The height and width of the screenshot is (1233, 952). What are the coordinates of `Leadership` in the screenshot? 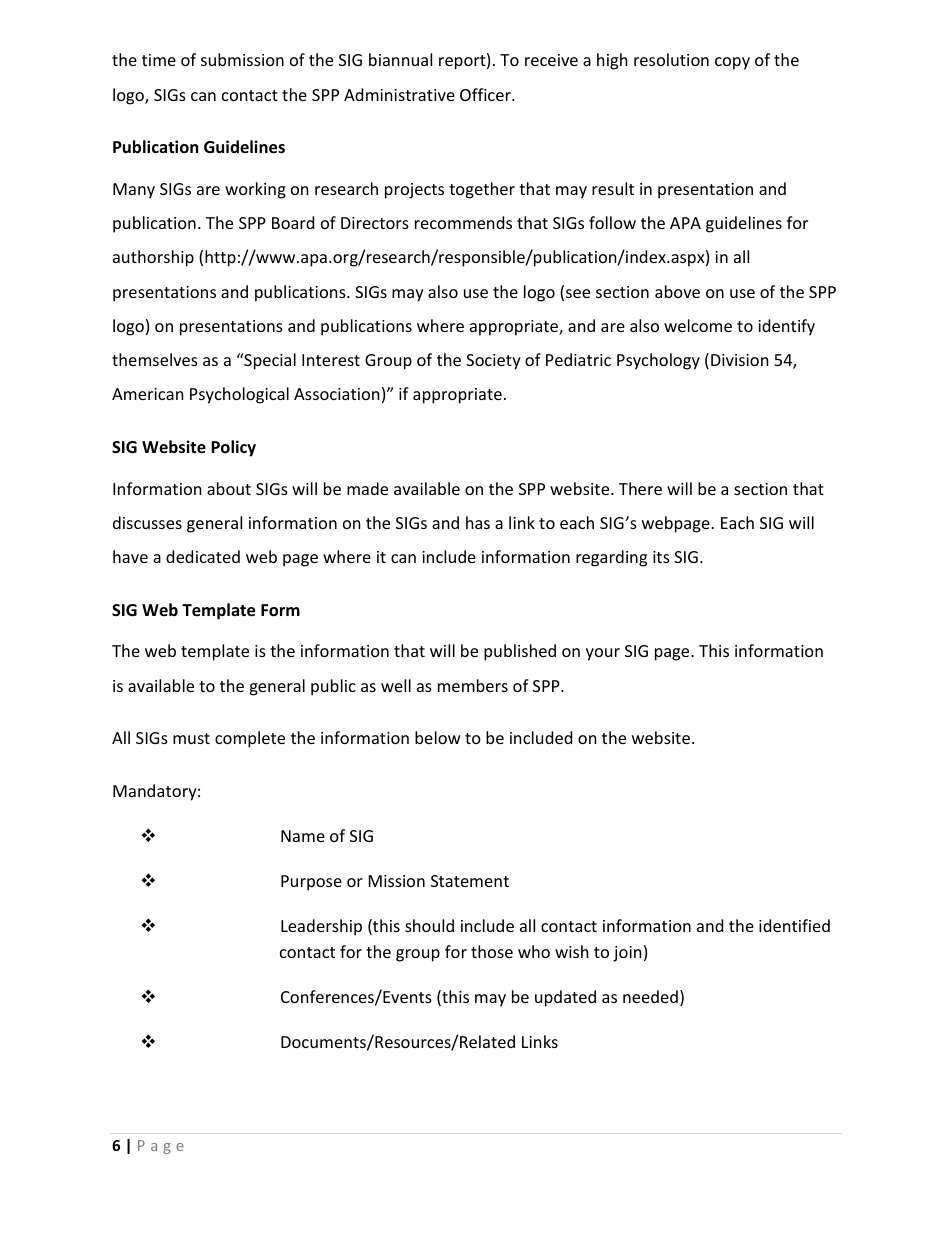 It's located at (321, 927).
